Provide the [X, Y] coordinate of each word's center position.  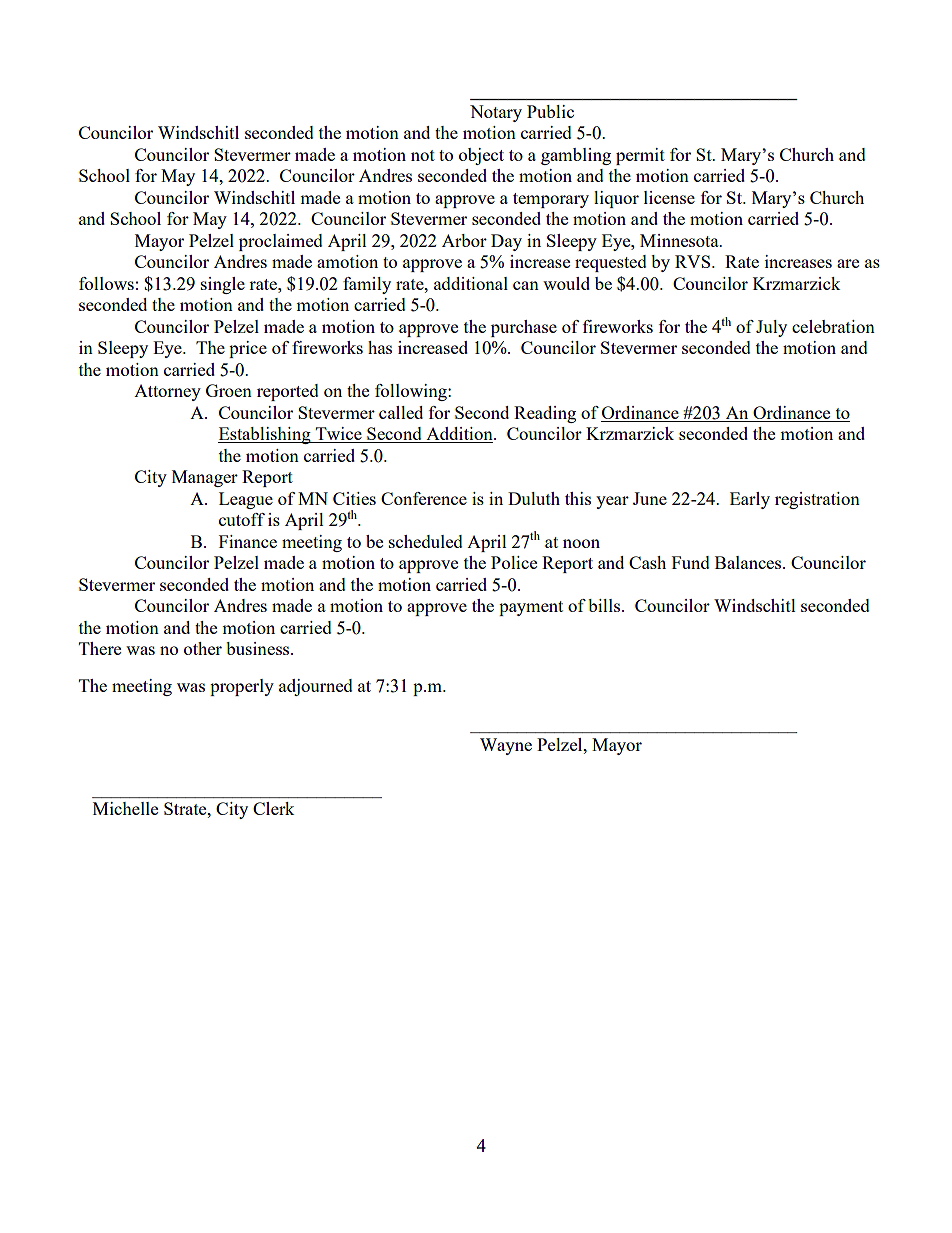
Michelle [125, 808]
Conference [424, 498]
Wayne [506, 746]
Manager [205, 478]
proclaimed [281, 242]
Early [750, 500]
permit [640, 156]
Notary [496, 113]
